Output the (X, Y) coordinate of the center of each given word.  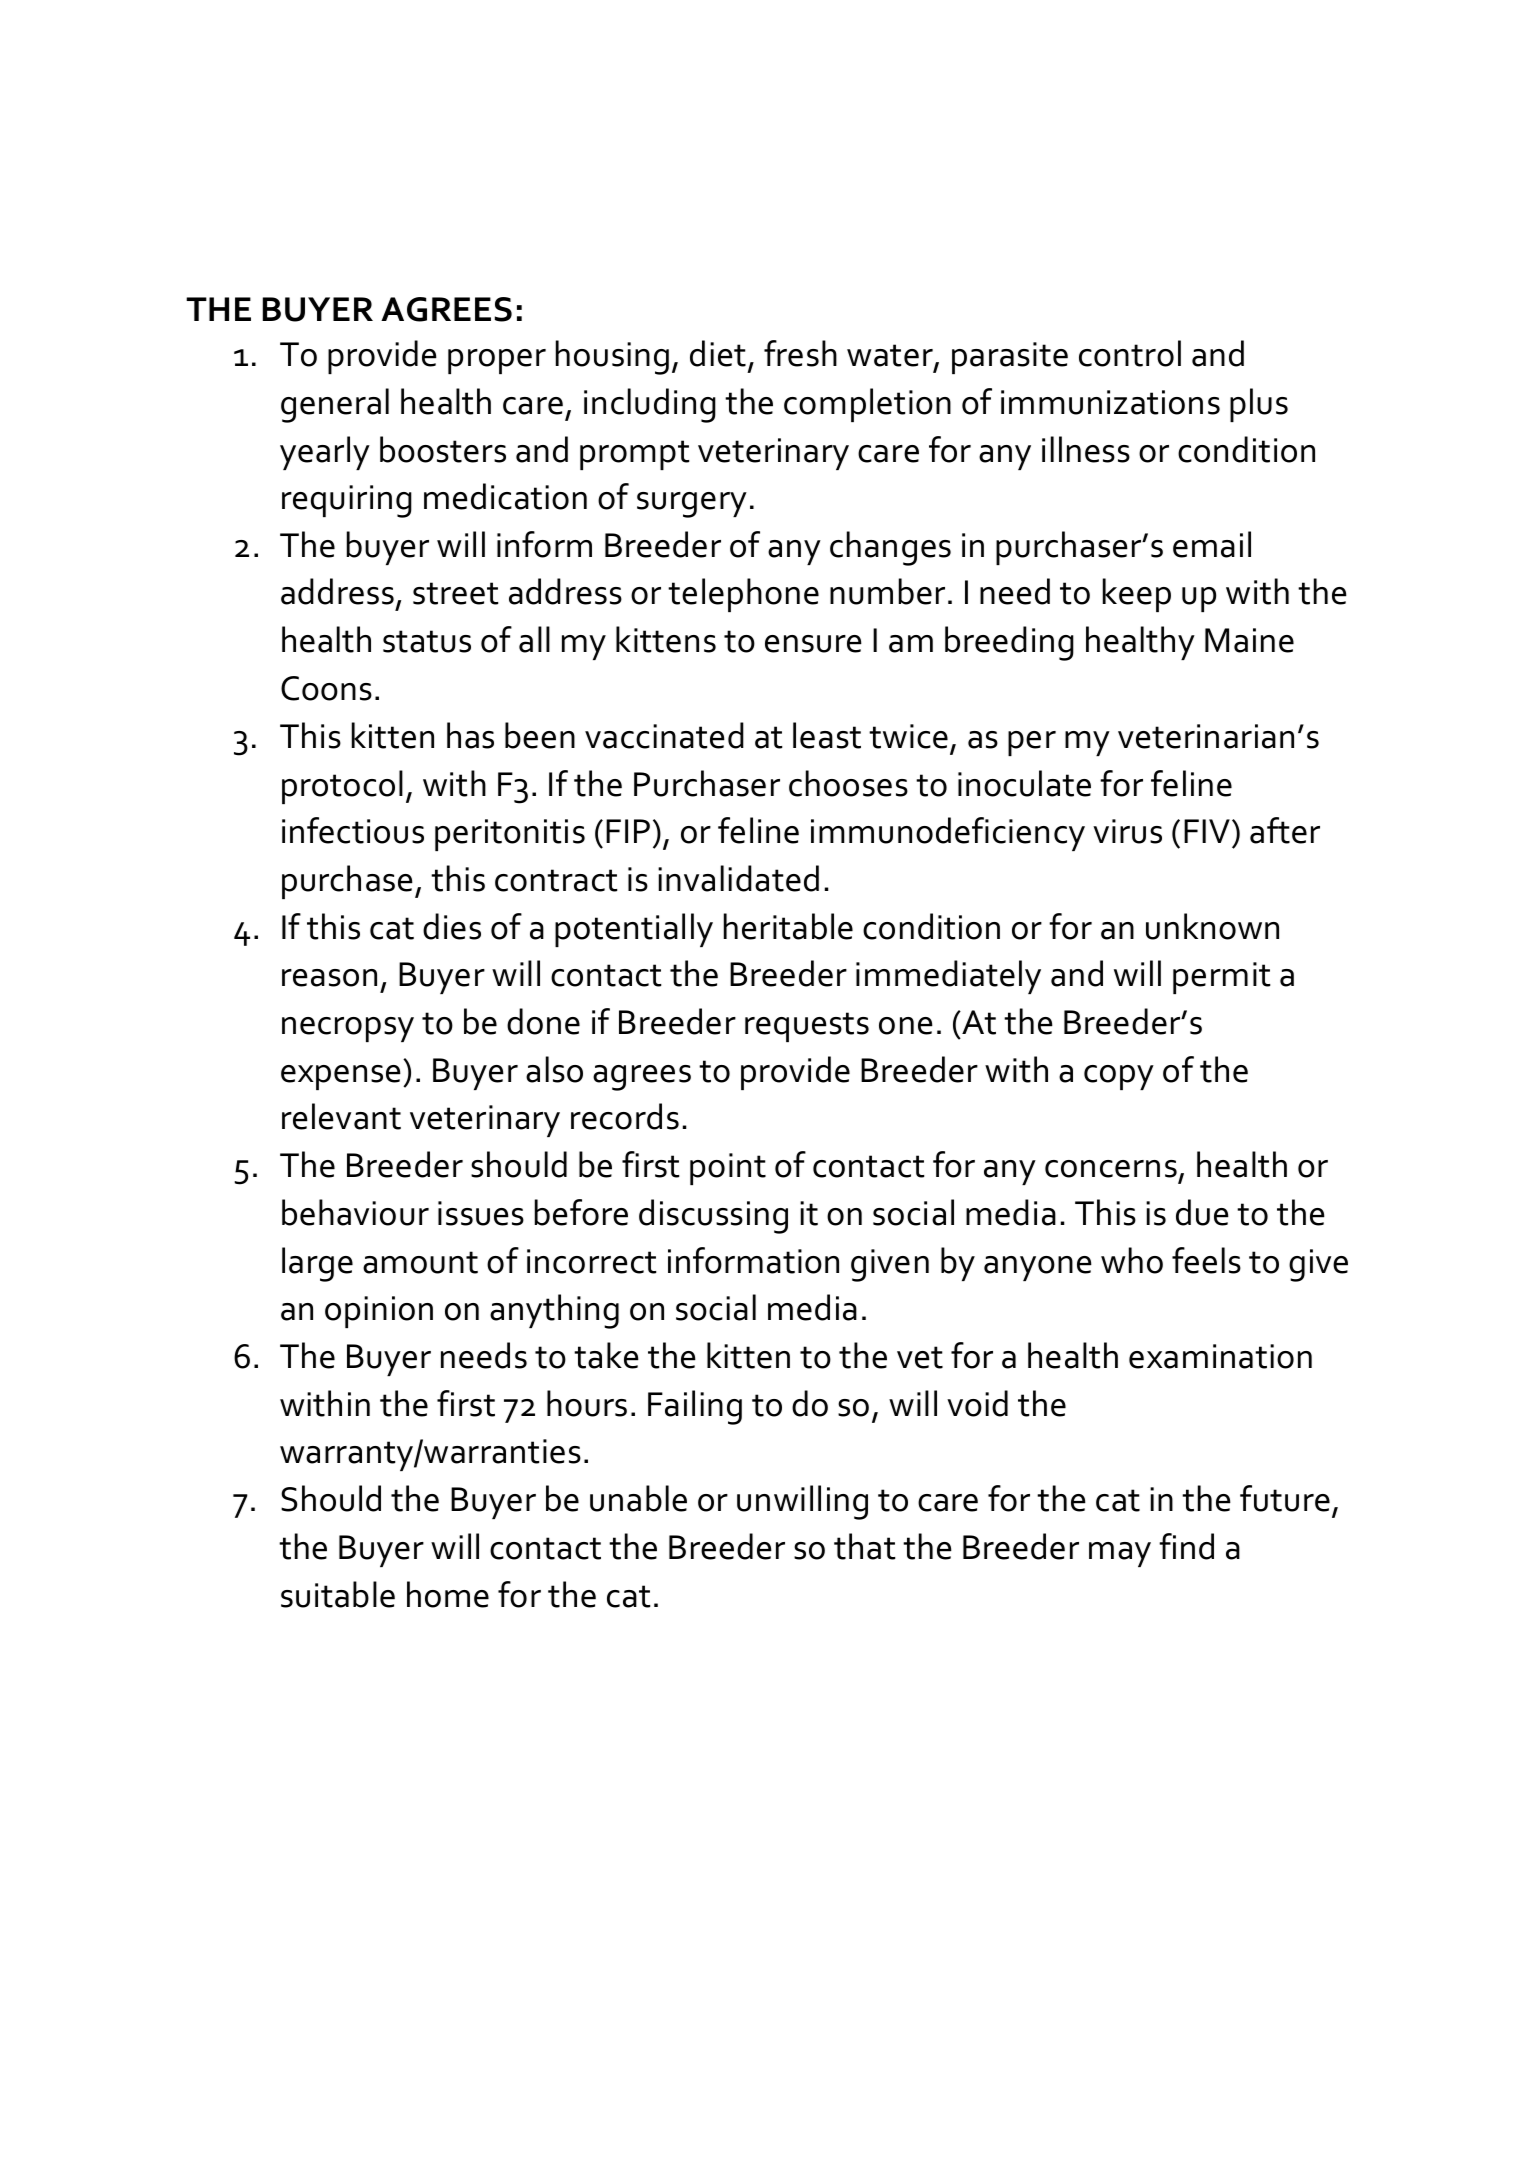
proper (497, 361)
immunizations (1110, 402)
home (448, 1594)
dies (452, 926)
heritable (788, 926)
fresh (800, 353)
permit (1221, 978)
